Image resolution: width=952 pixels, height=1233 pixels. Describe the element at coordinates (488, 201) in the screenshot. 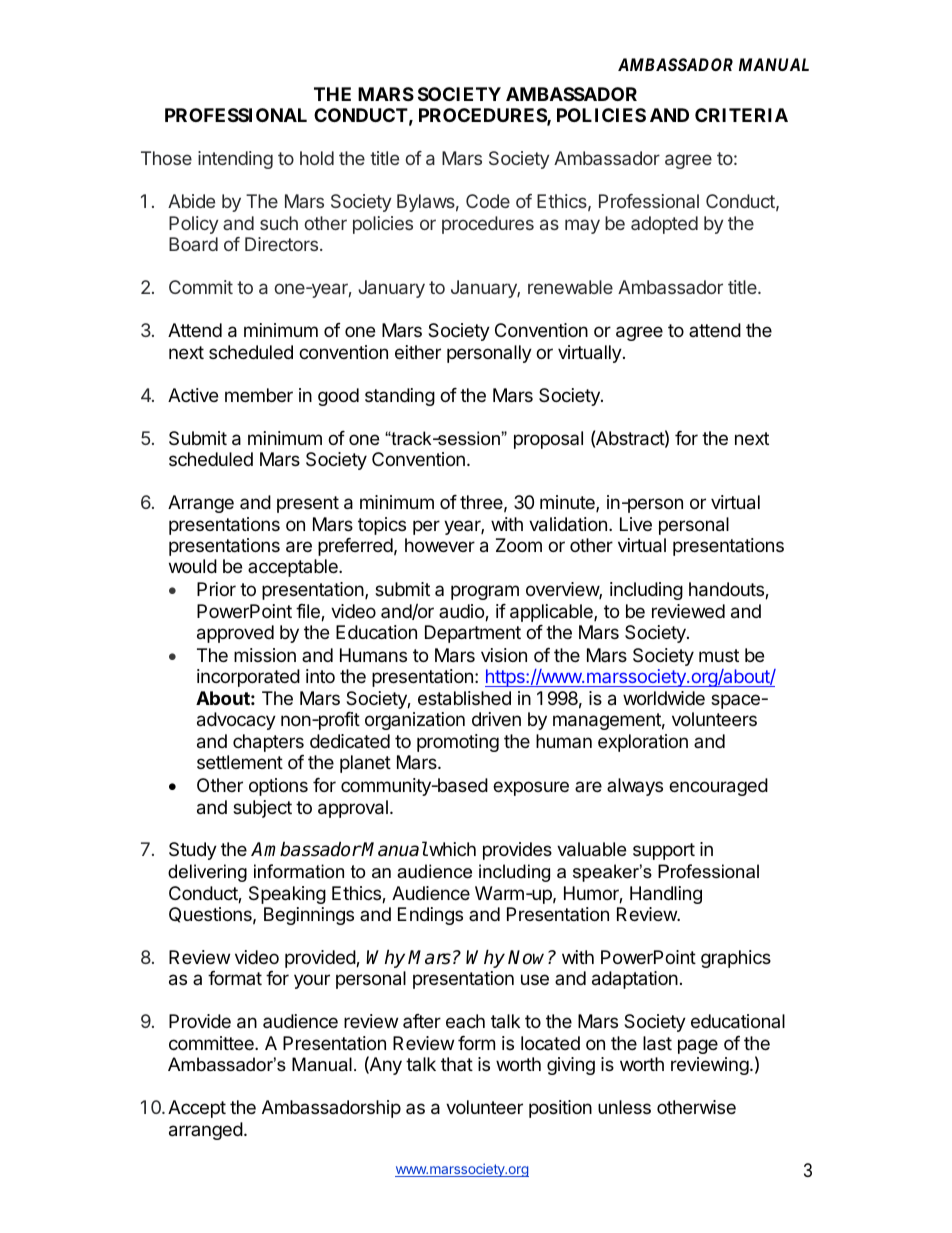

I see `Code` at that location.
